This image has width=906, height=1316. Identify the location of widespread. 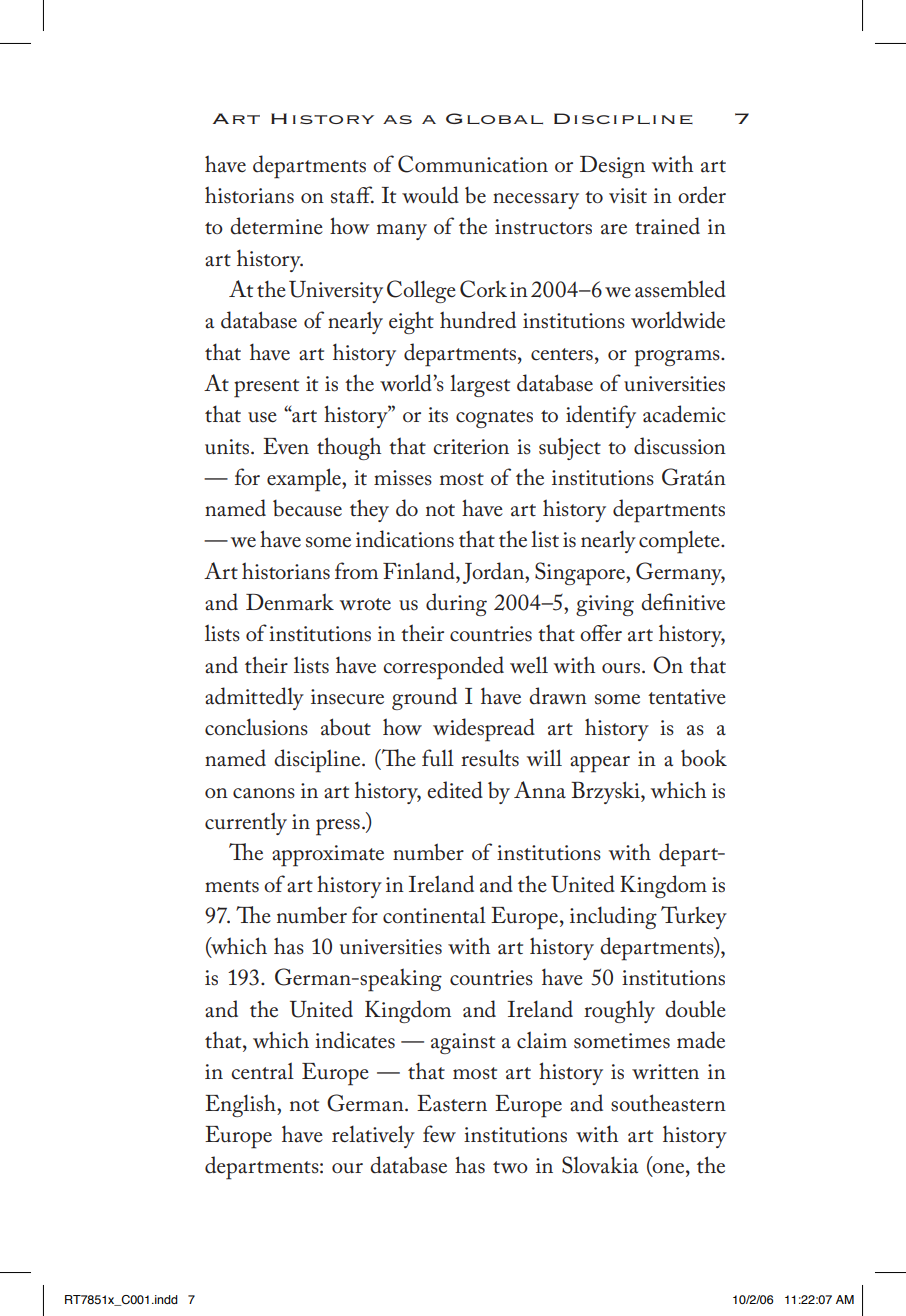
(484, 730).
